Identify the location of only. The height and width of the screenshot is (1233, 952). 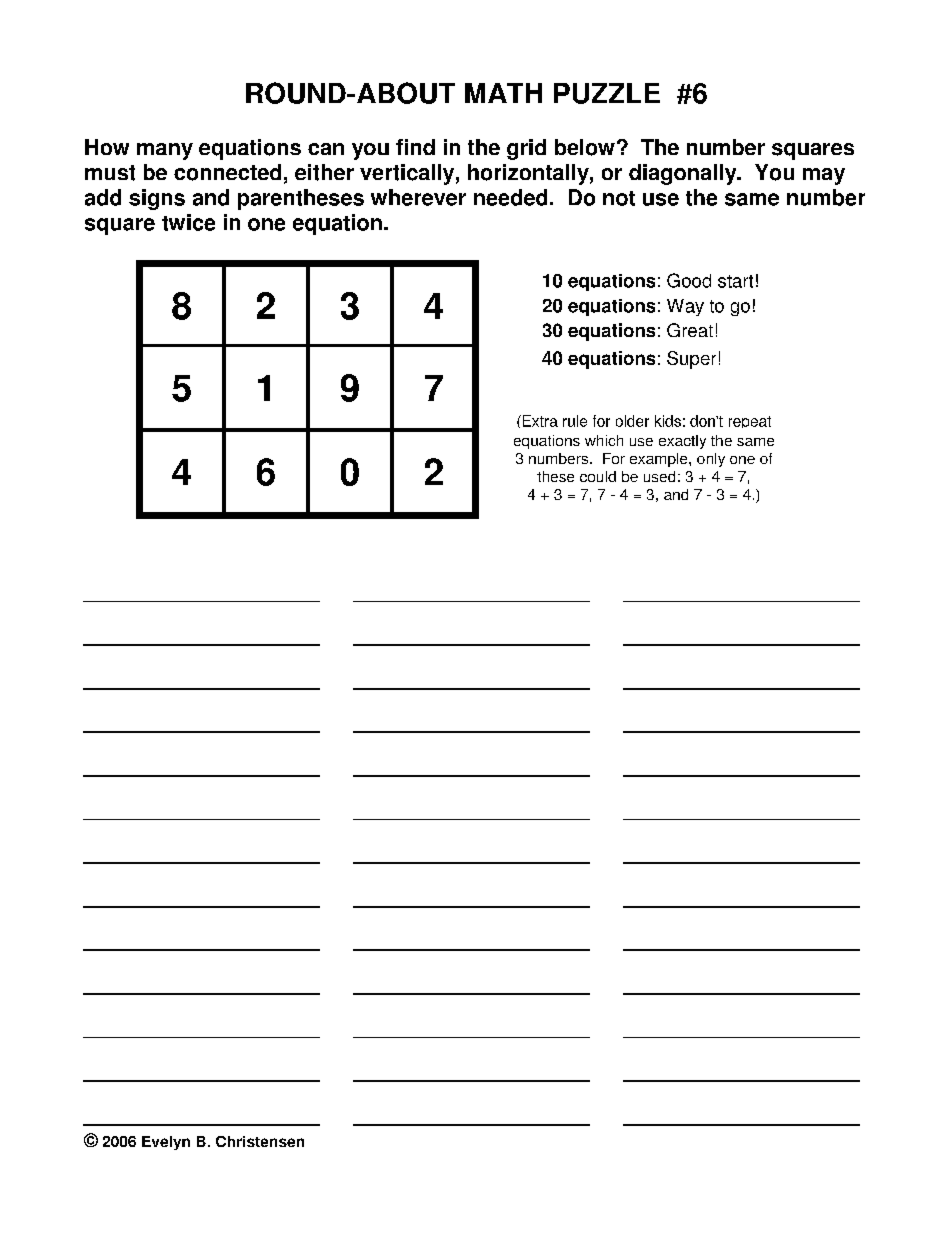
(711, 460).
